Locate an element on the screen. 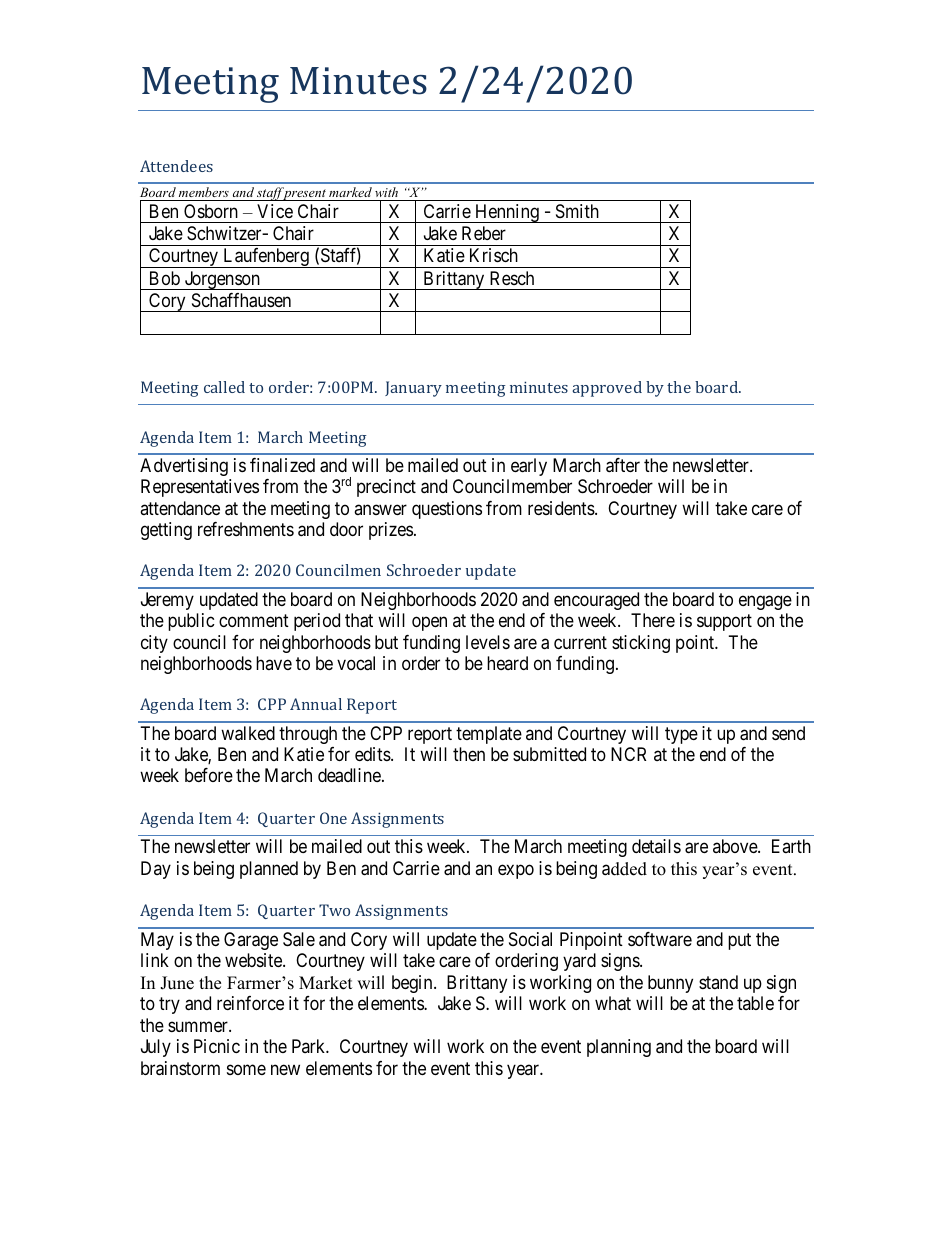 The height and width of the screenshot is (1233, 952). begin is located at coordinates (413, 984).
